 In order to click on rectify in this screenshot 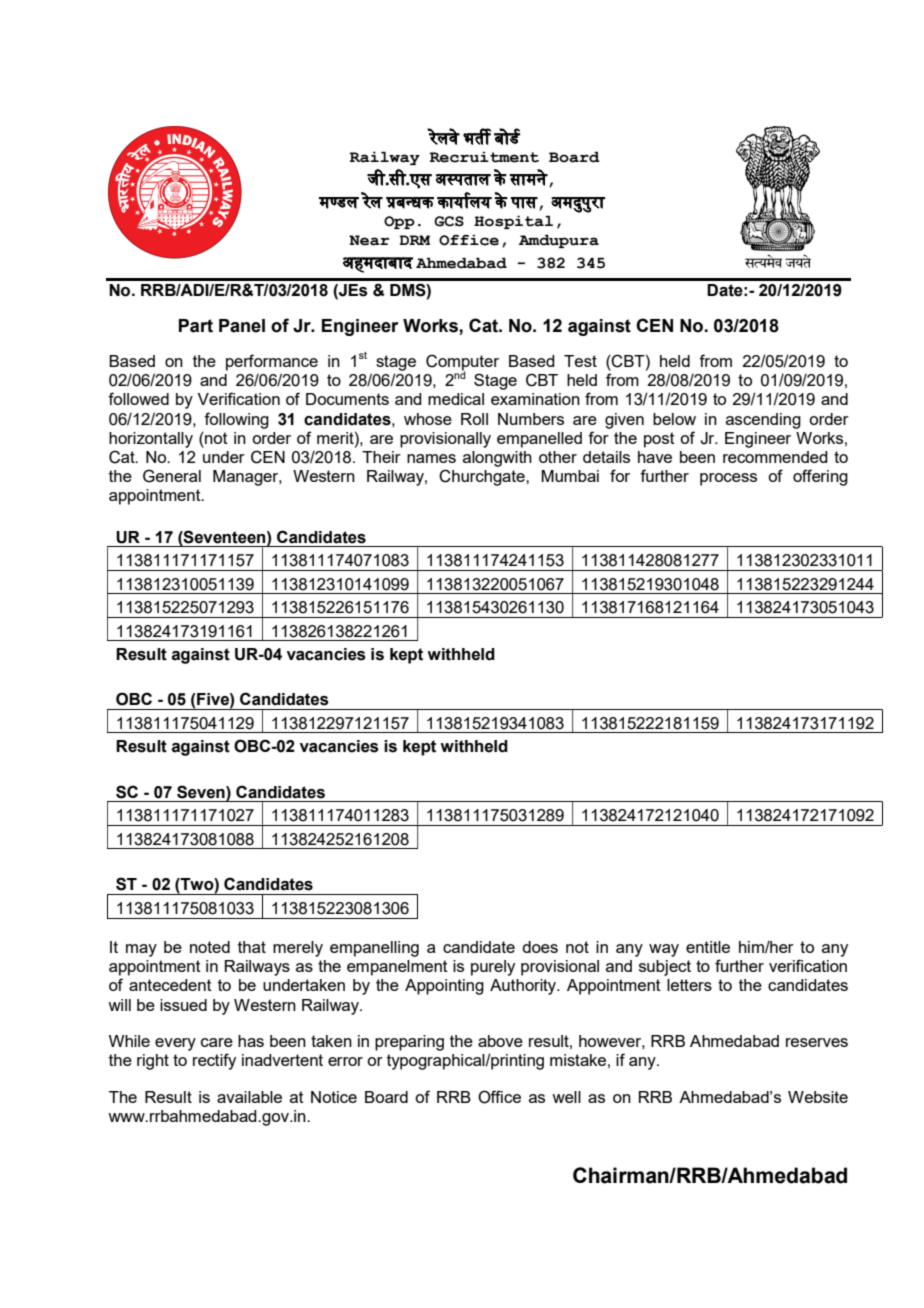, I will do `click(214, 1061)`.
